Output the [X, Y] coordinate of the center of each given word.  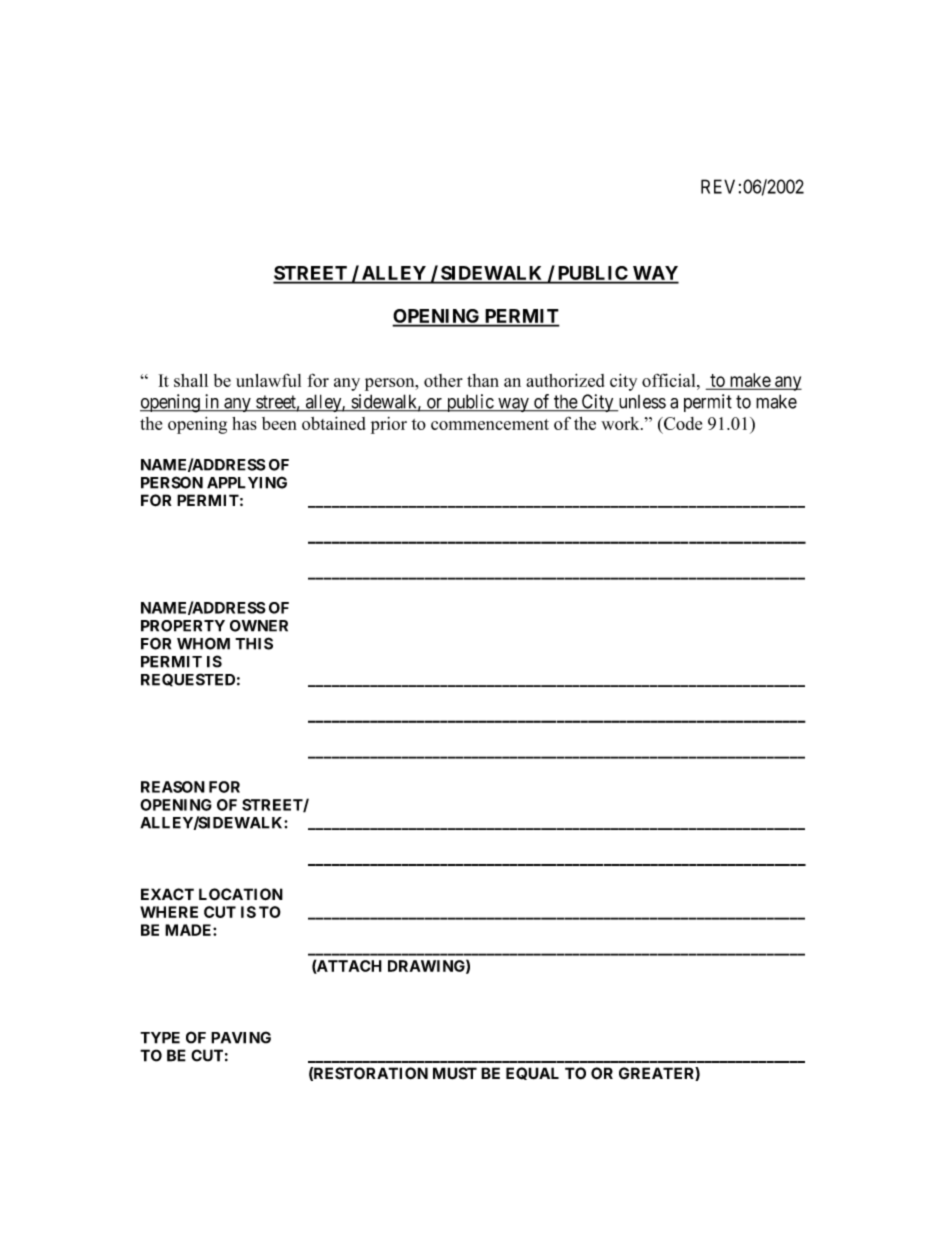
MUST [455, 1073]
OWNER [259, 626]
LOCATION [241, 894]
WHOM [203, 643]
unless [641, 403]
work [621, 423]
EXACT [167, 894]
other [443, 380]
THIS [254, 643]
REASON [173, 787]
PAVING [241, 1037]
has [244, 423]
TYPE [160, 1038]
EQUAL [532, 1073]
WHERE [169, 912]
